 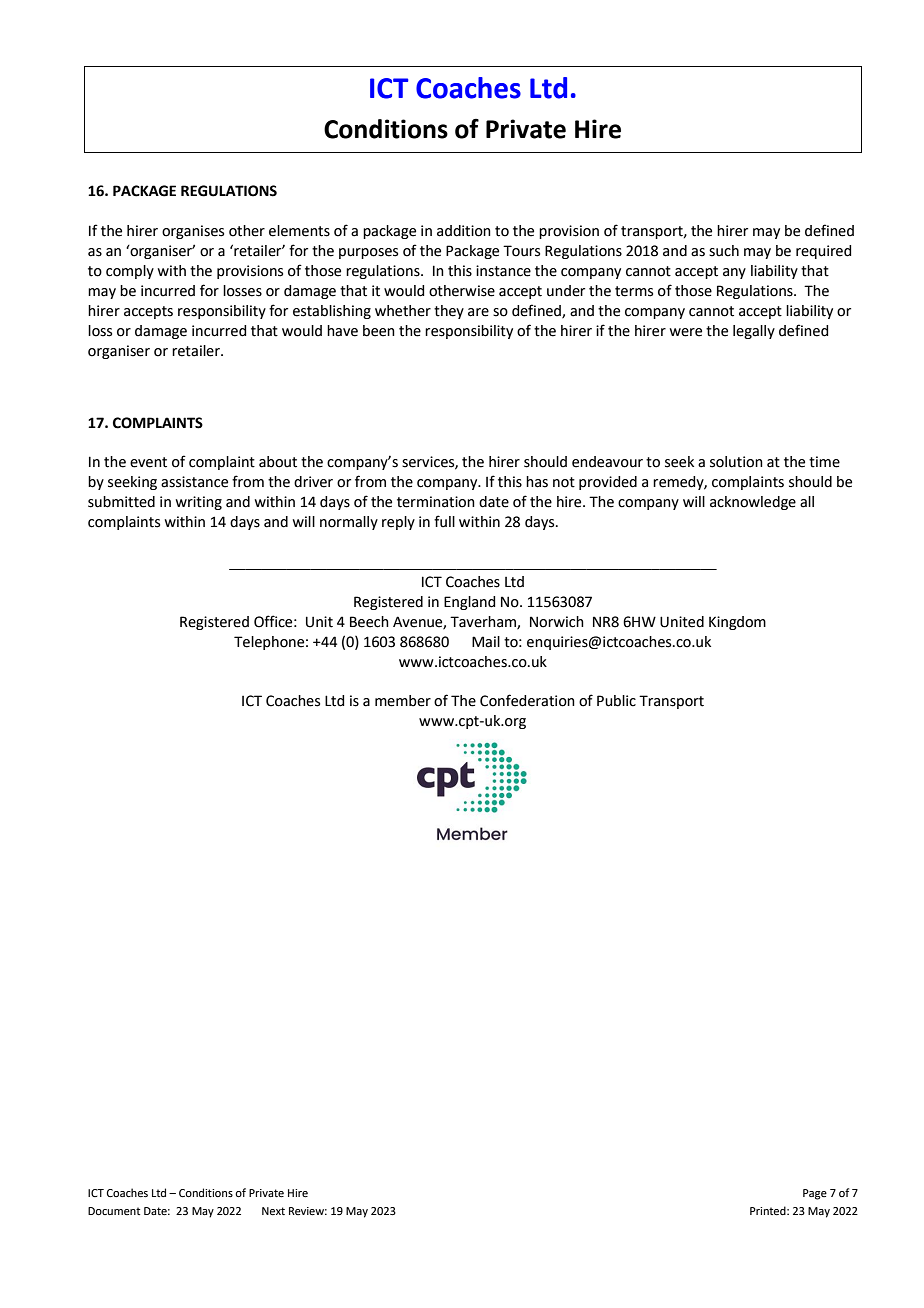 What do you see at coordinates (503, 271) in the screenshot?
I see `instance` at bounding box center [503, 271].
